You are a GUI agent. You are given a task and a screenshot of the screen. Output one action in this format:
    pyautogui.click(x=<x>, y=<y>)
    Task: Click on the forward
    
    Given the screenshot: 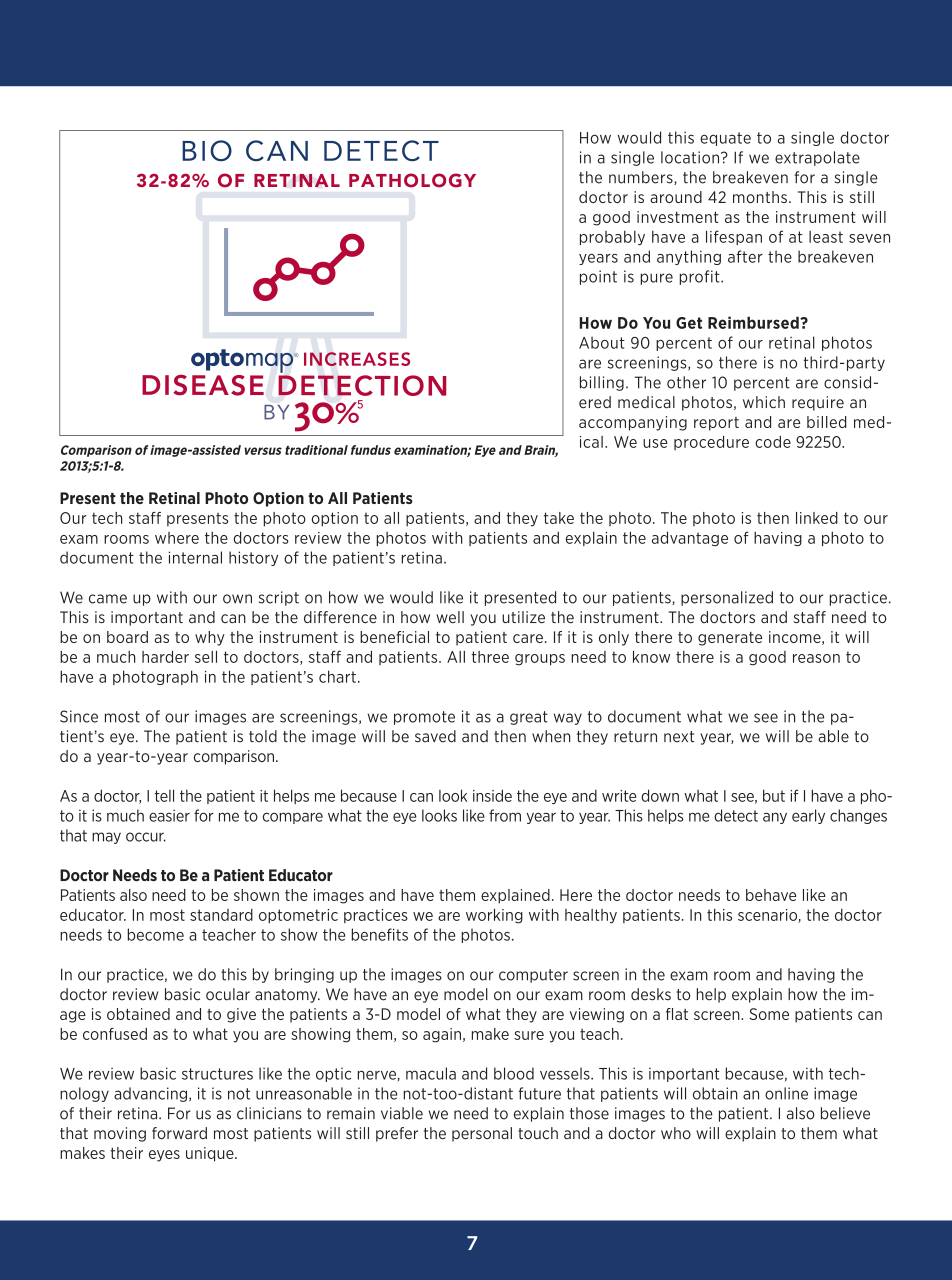 What is the action you would take?
    pyautogui.click(x=179, y=1133)
